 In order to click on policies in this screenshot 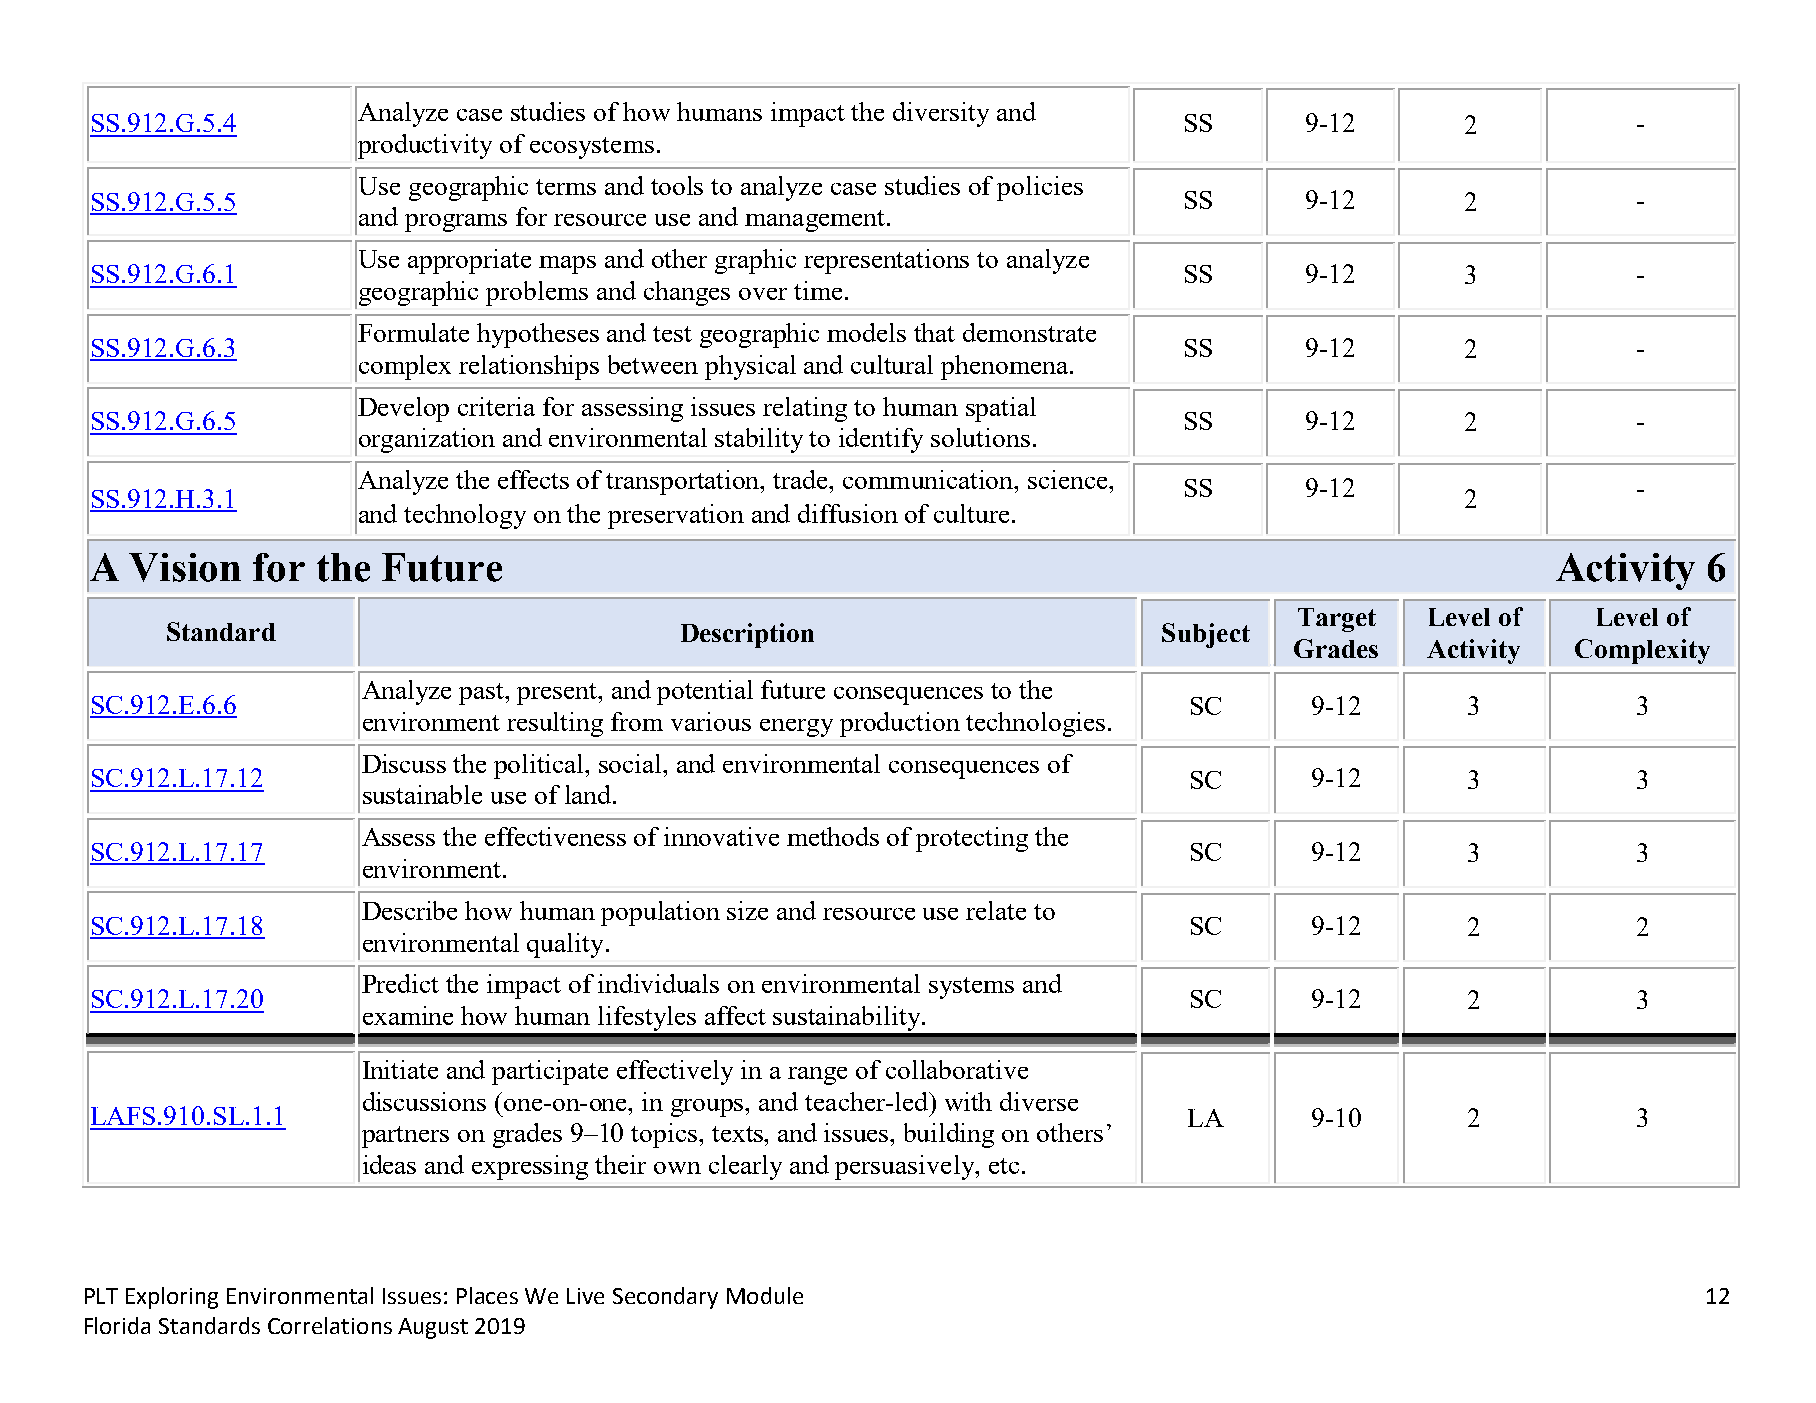, I will do `click(1040, 188)`.
